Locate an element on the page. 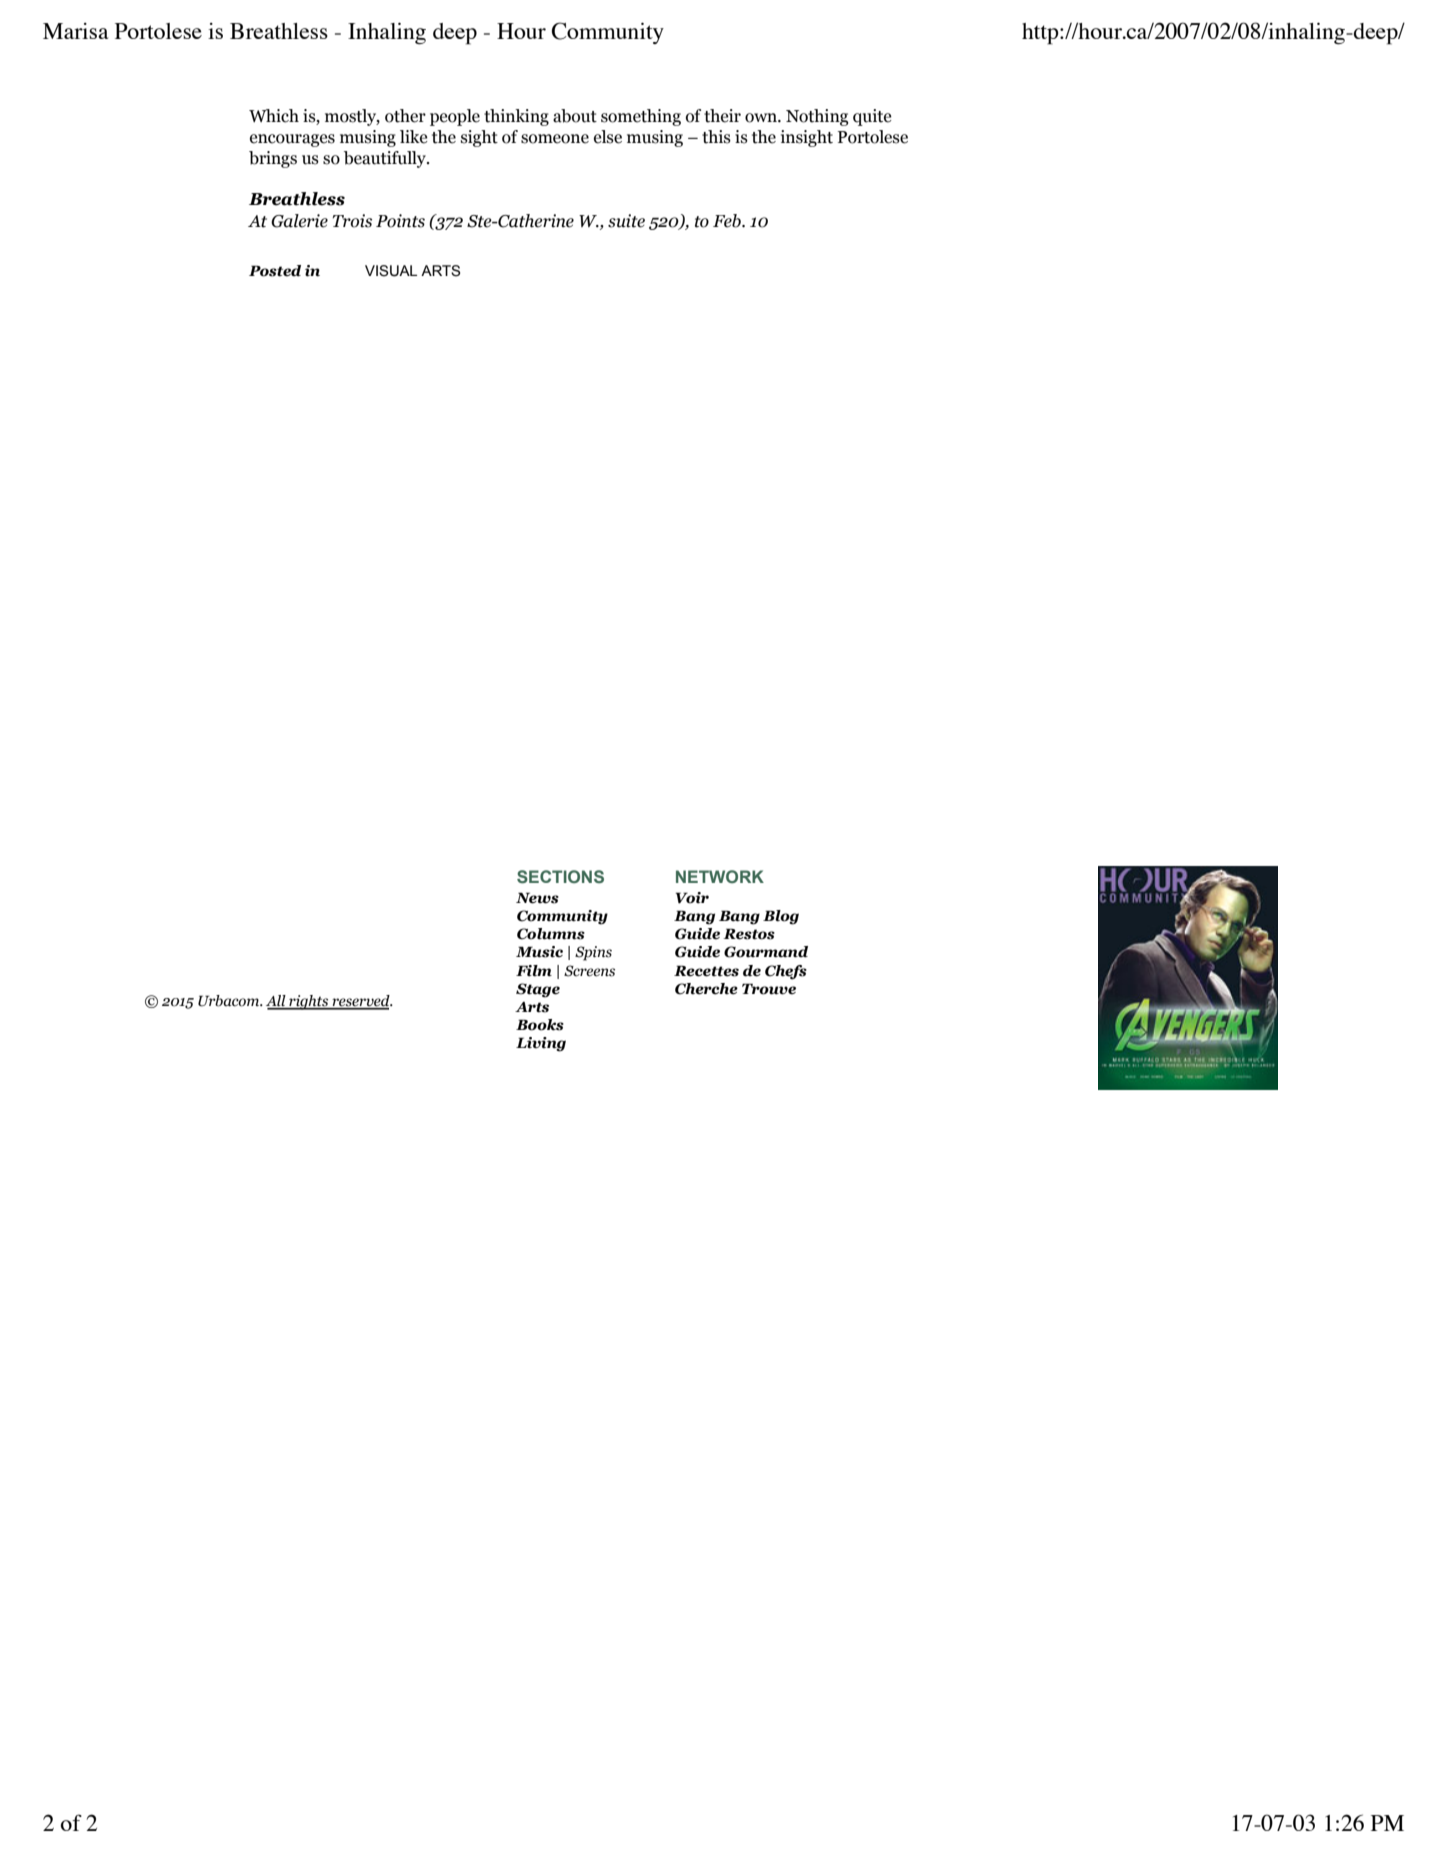  Nothing is located at coordinates (817, 117).
